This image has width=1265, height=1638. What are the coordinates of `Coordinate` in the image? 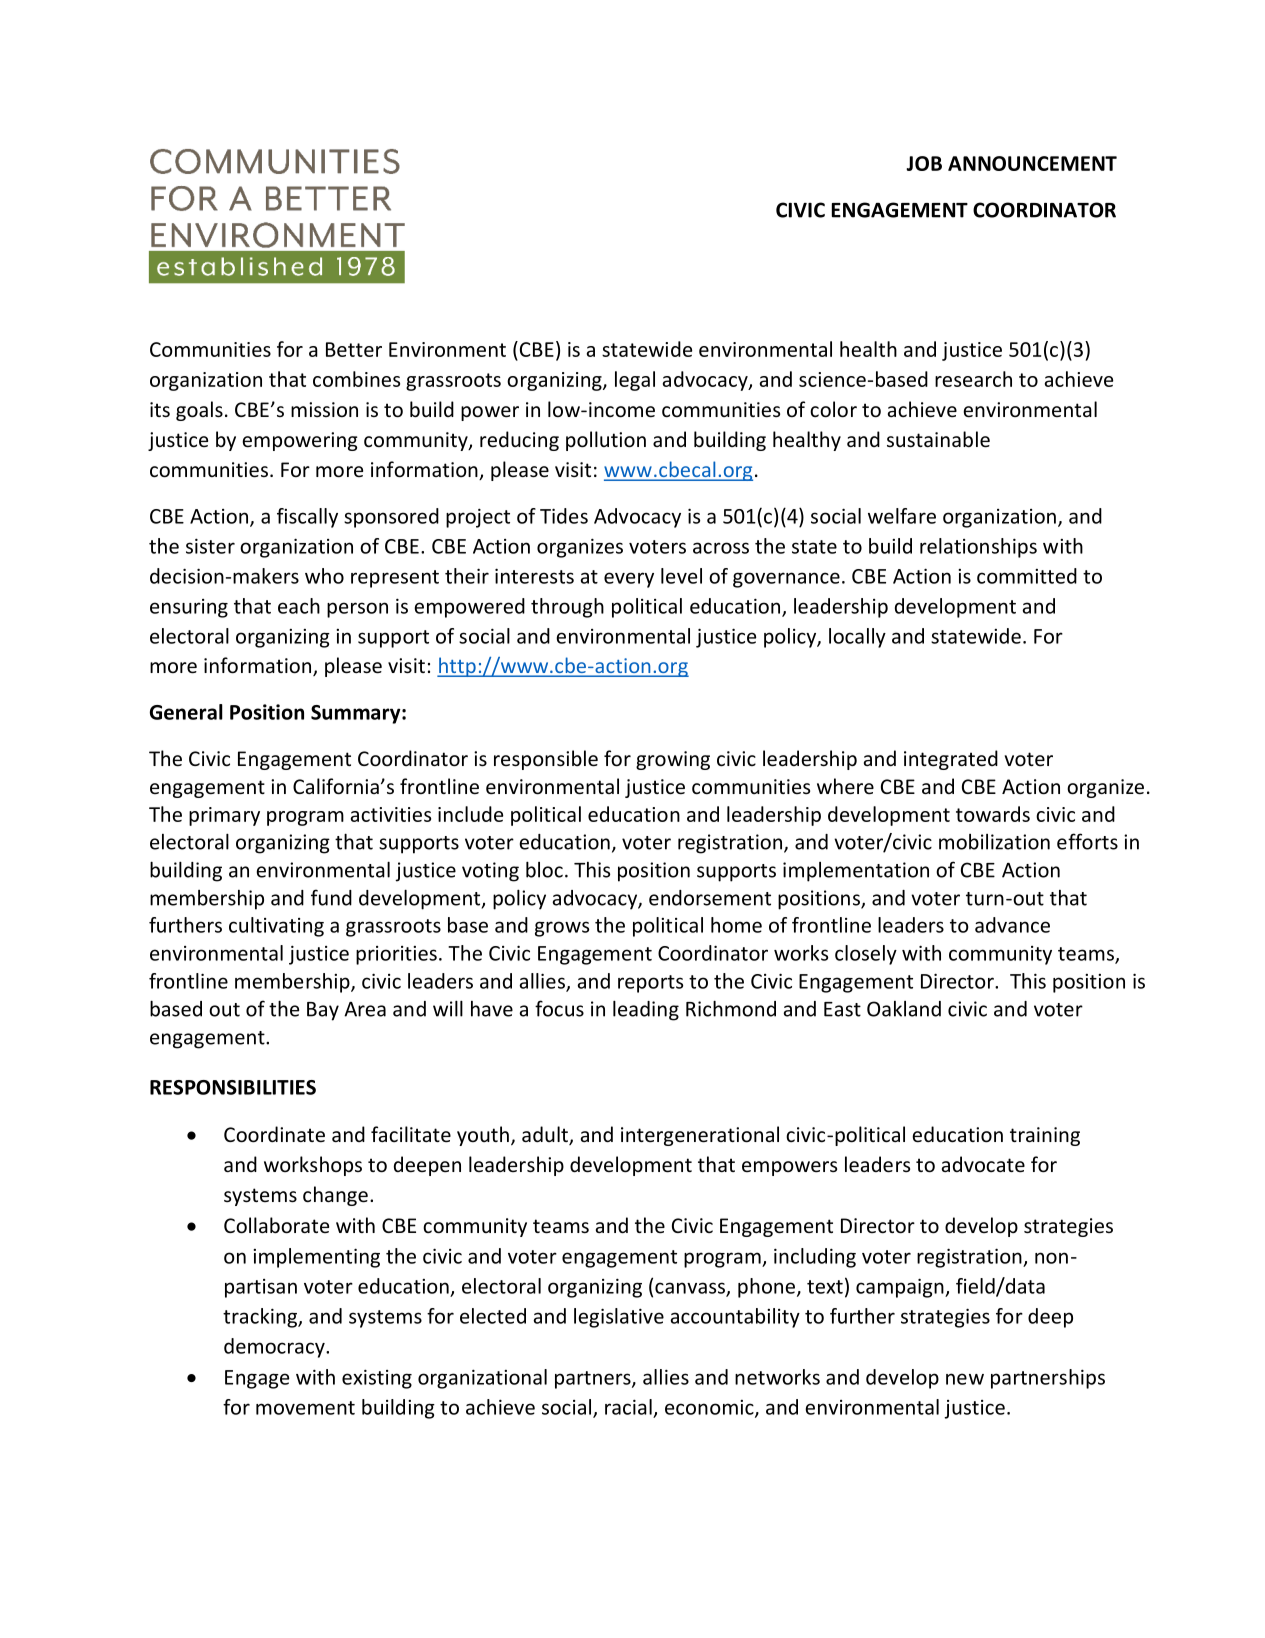 It's located at (274, 1134).
